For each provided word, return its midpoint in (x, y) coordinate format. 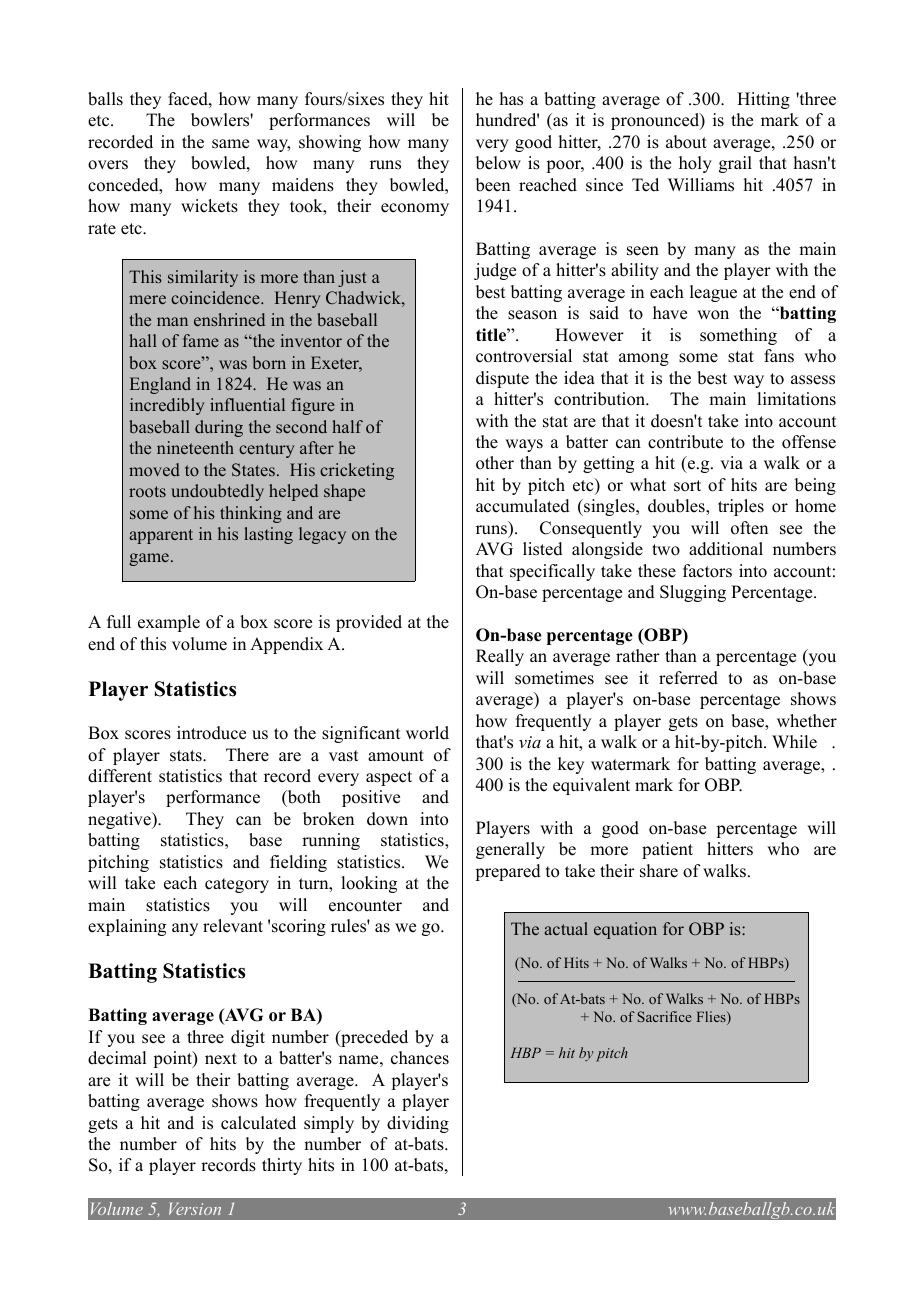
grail (735, 164)
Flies (712, 1018)
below (498, 163)
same (230, 144)
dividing (418, 1124)
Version (195, 1209)
